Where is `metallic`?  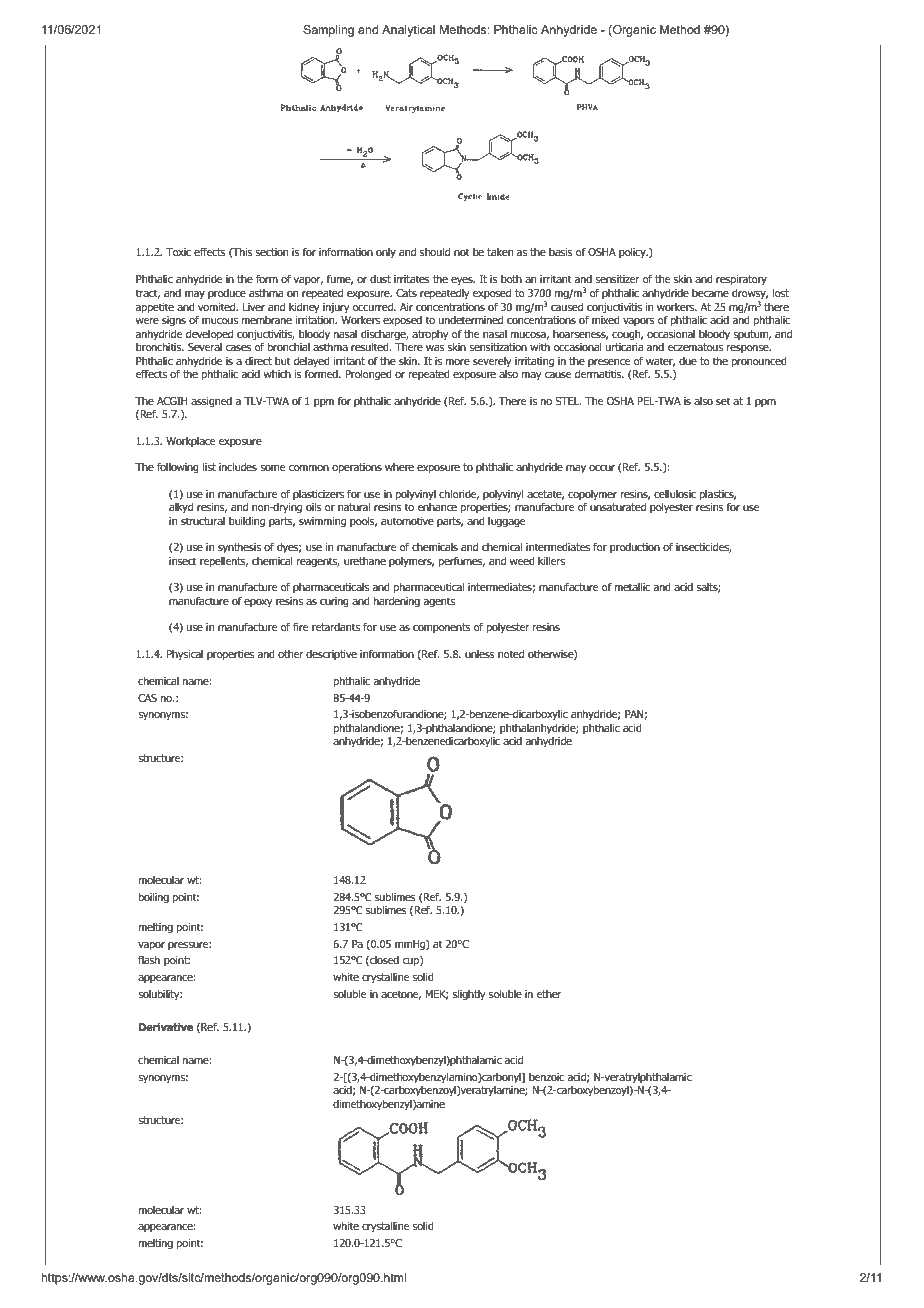 metallic is located at coordinates (632, 587).
